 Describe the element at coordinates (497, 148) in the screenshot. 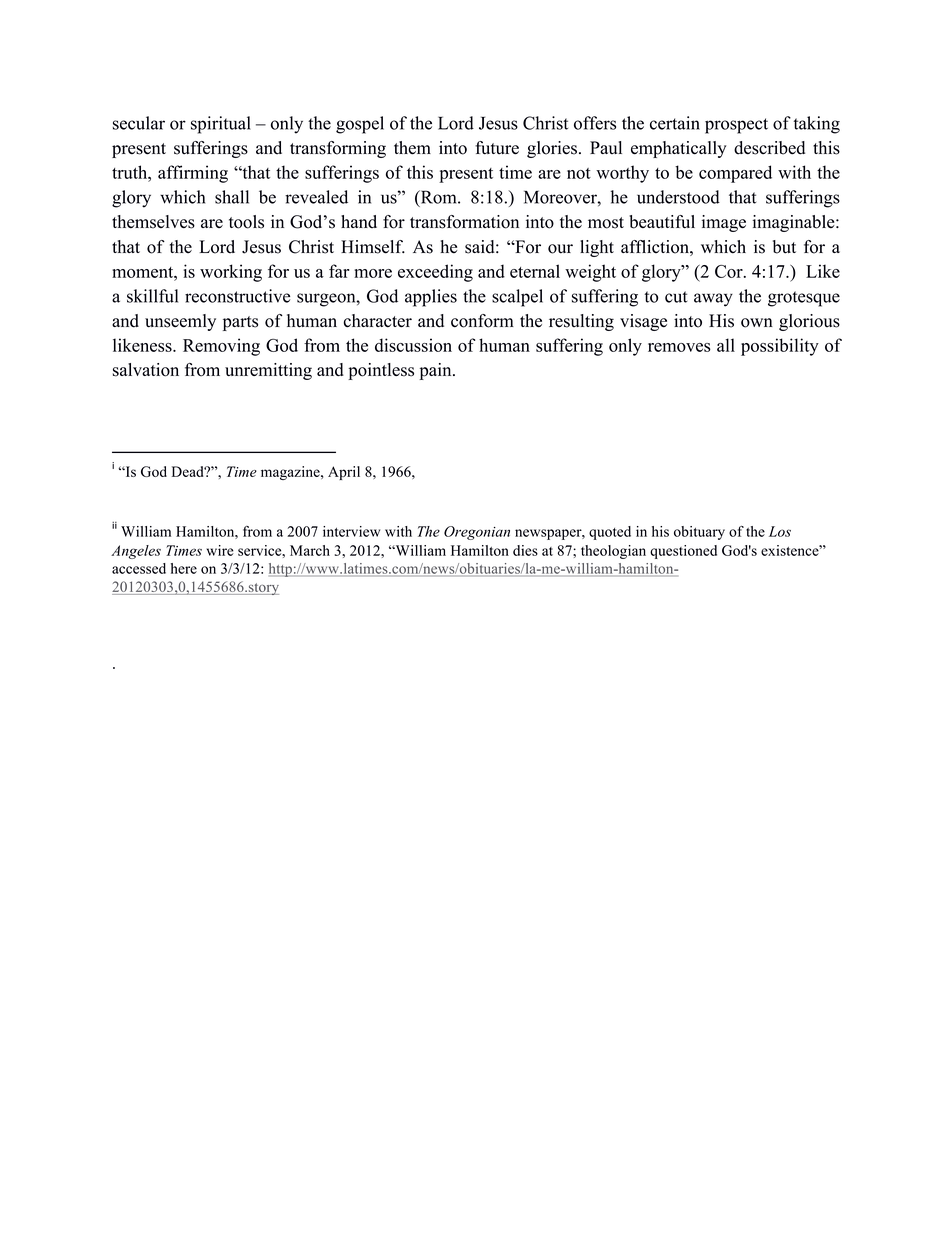

I see `future` at that location.
